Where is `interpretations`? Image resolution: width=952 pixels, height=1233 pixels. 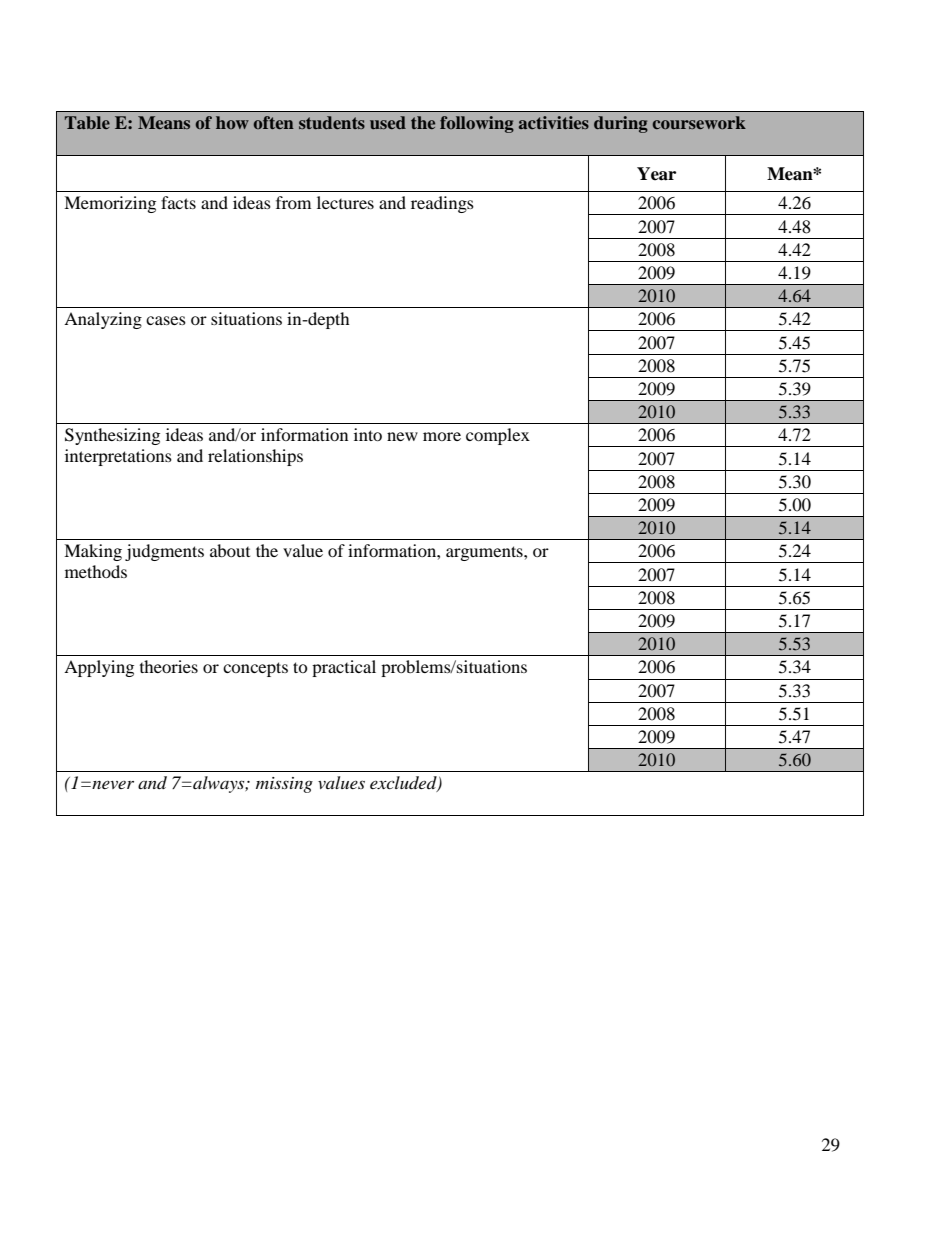 interpretations is located at coordinates (118, 457).
